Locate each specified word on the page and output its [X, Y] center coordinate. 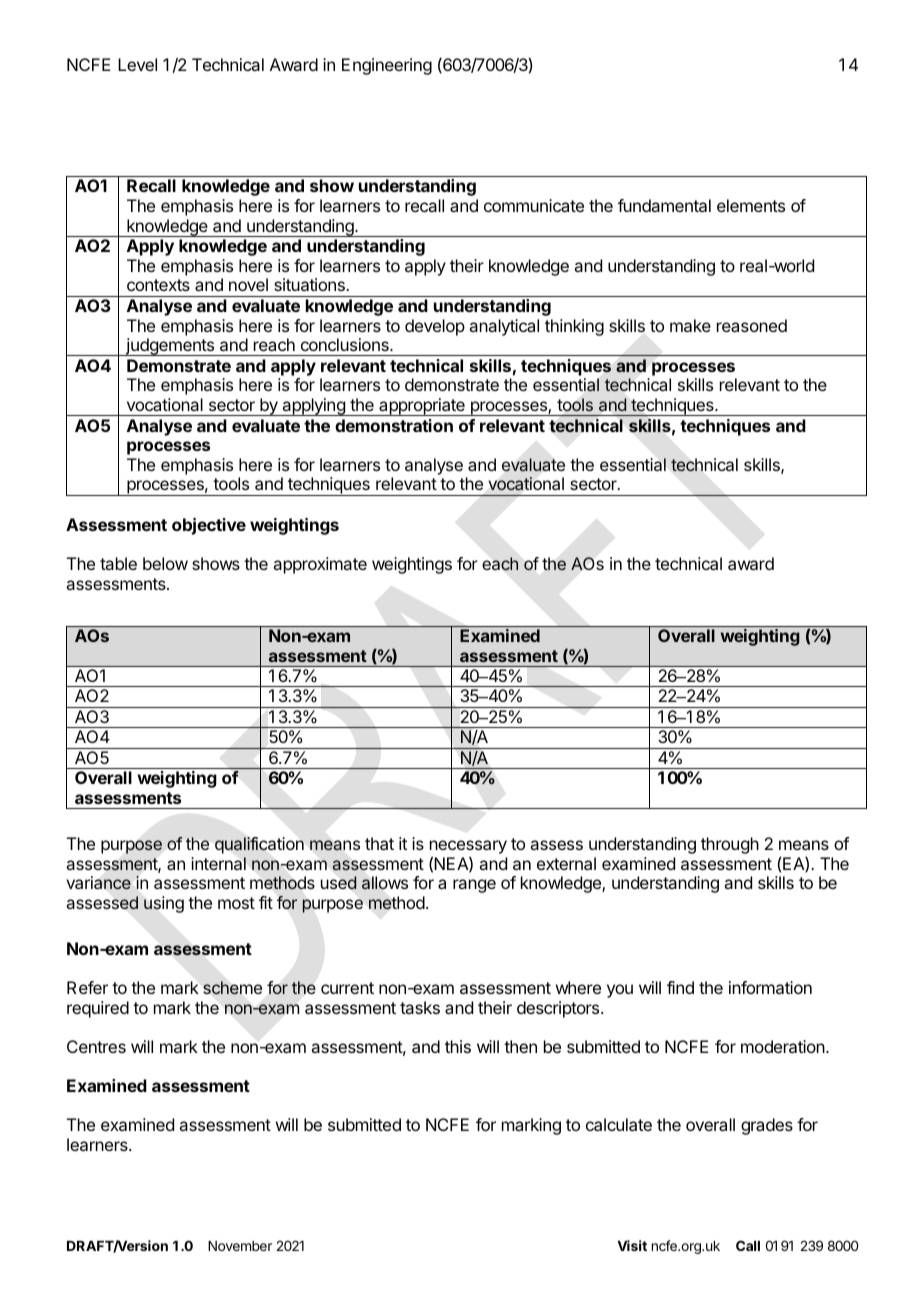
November [240, 1246]
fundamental [664, 205]
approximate [320, 565]
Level [137, 64]
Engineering [387, 66]
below [165, 563]
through [730, 845]
